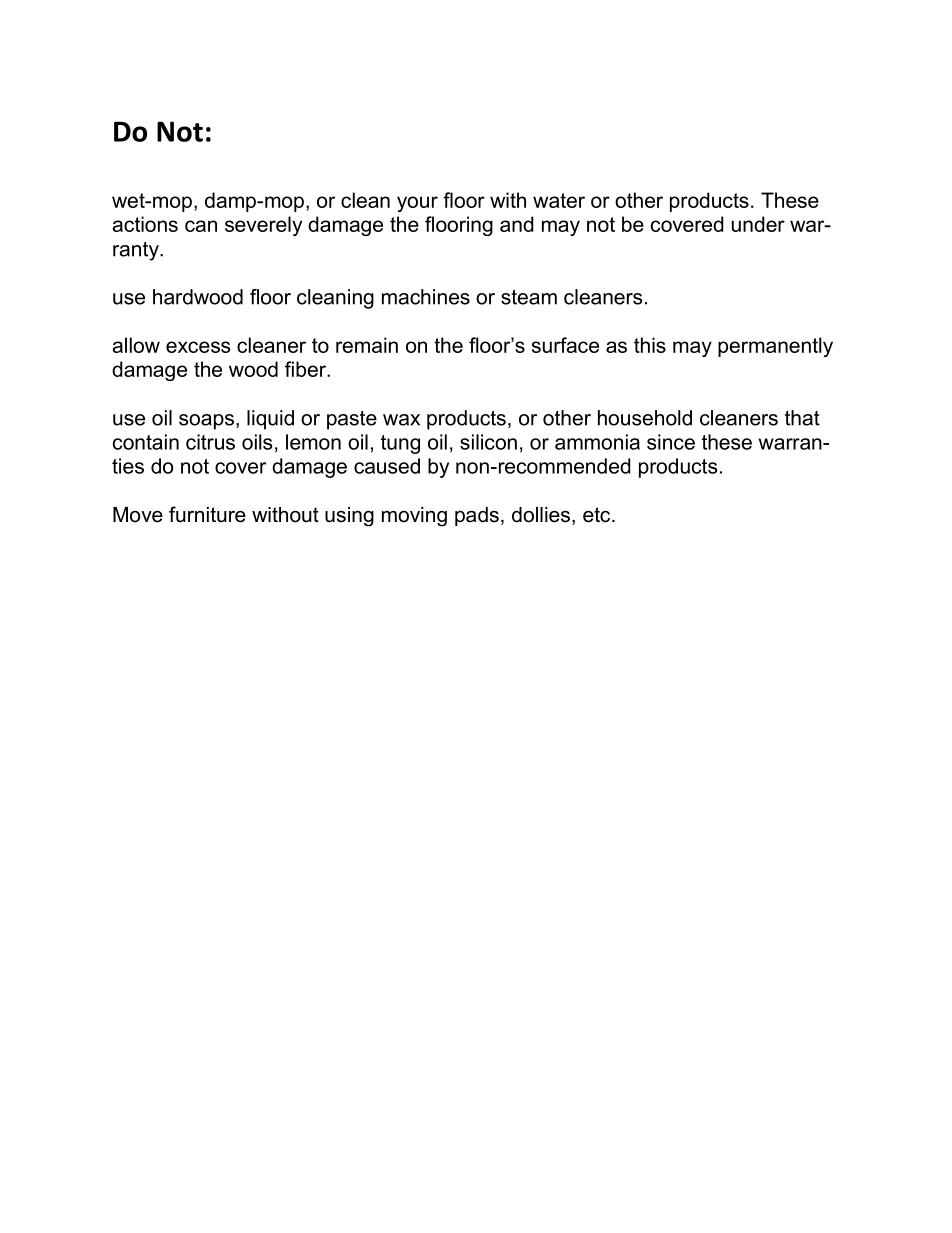  What do you see at coordinates (758, 224) in the screenshot?
I see `under` at bounding box center [758, 224].
